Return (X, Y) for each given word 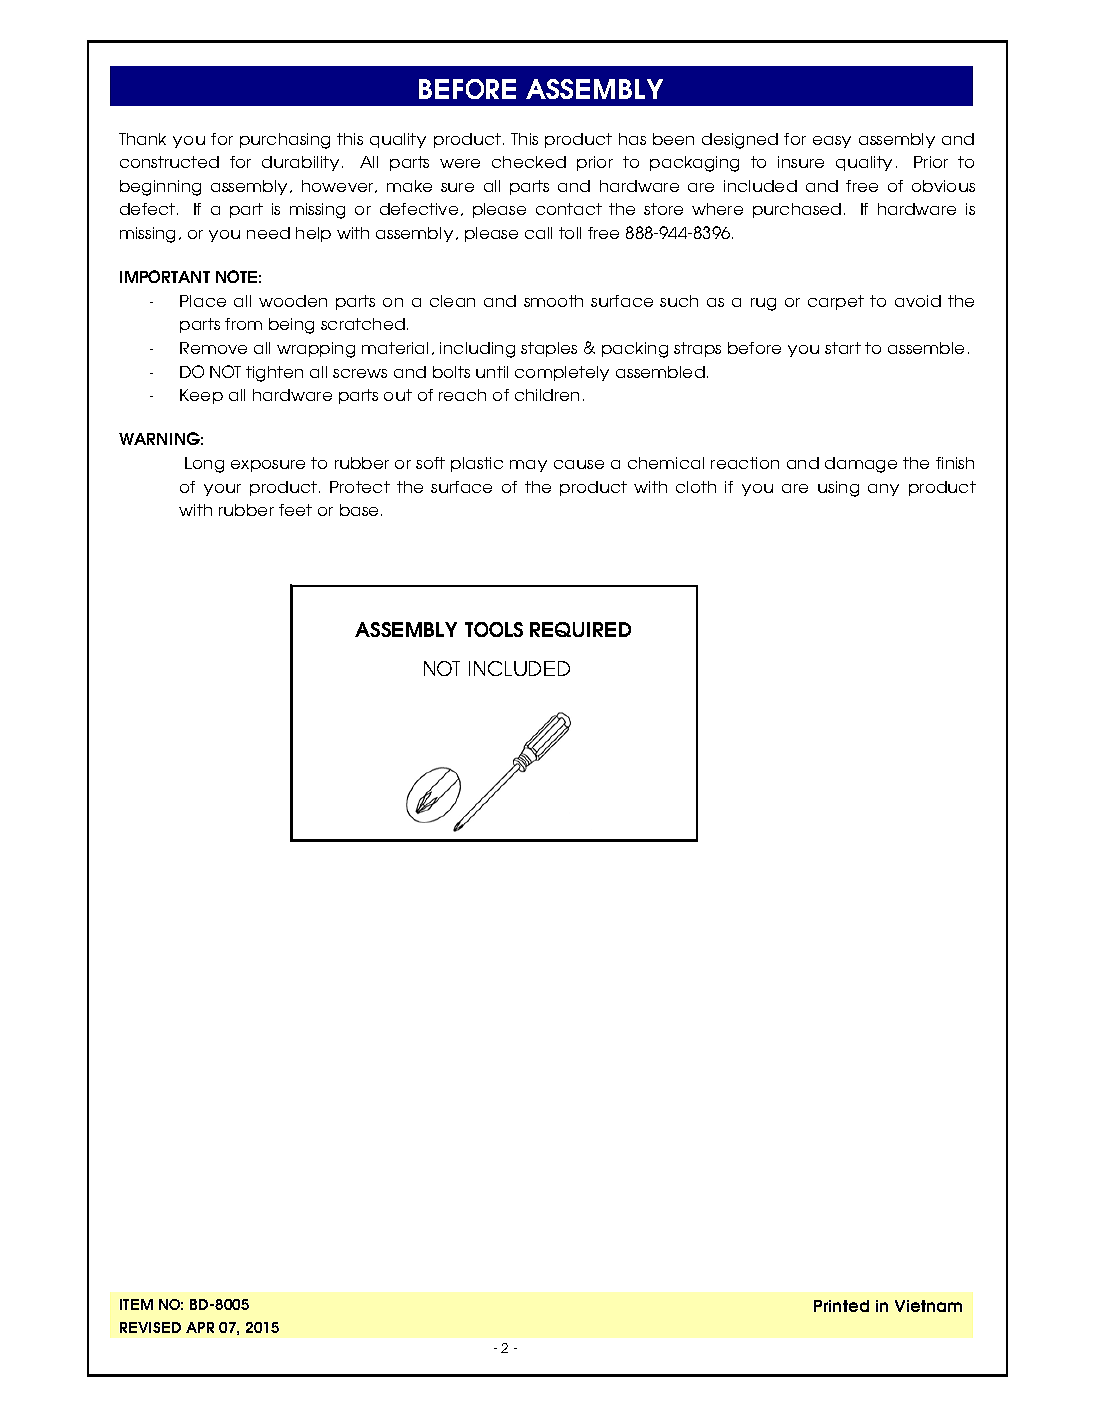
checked (529, 162)
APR (200, 1327)
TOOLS (494, 629)
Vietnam (928, 1306)
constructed (169, 162)
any (883, 490)
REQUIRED (580, 629)
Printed (841, 1306)
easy (832, 142)
